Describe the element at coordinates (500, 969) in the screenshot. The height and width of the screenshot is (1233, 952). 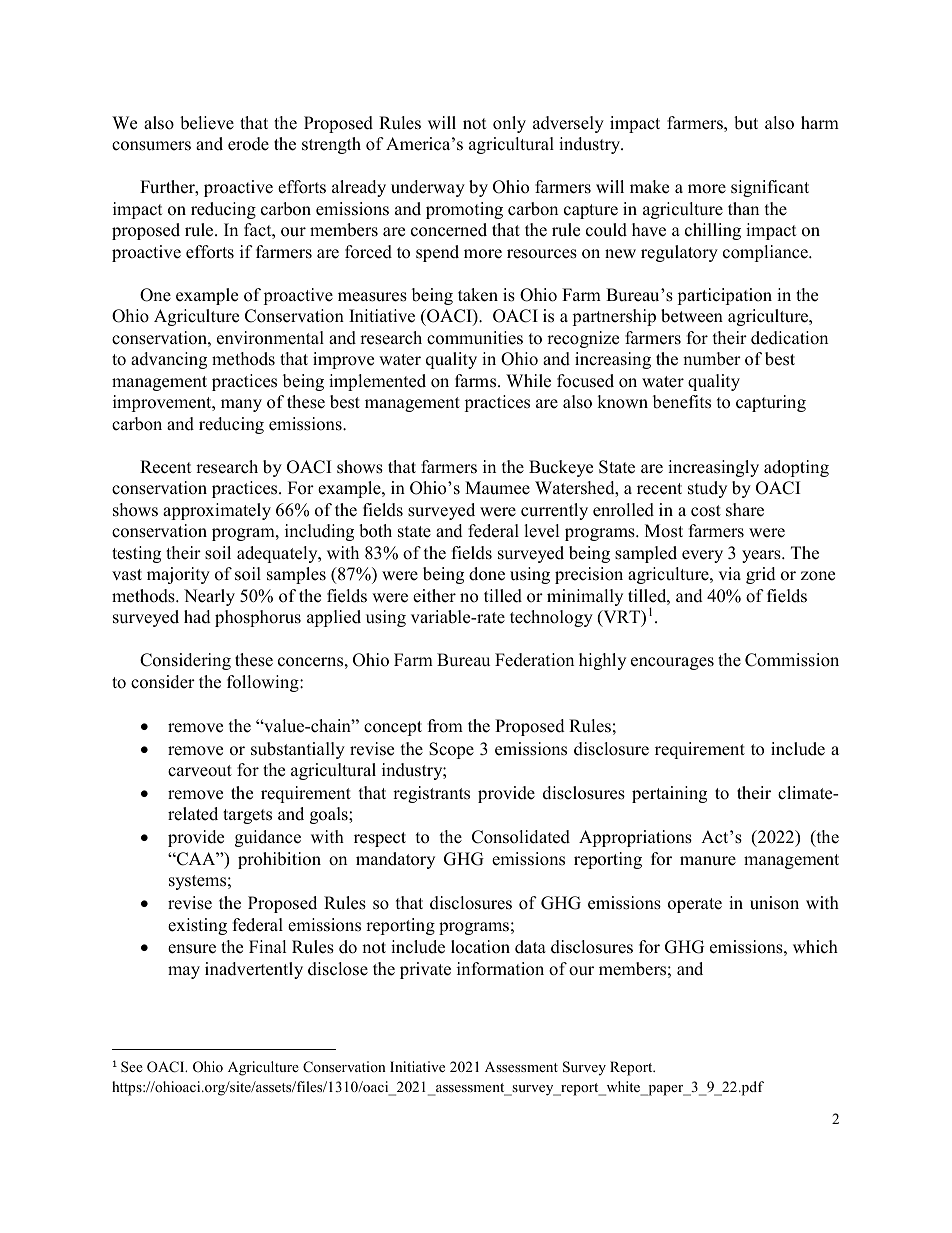
I see `information` at that location.
